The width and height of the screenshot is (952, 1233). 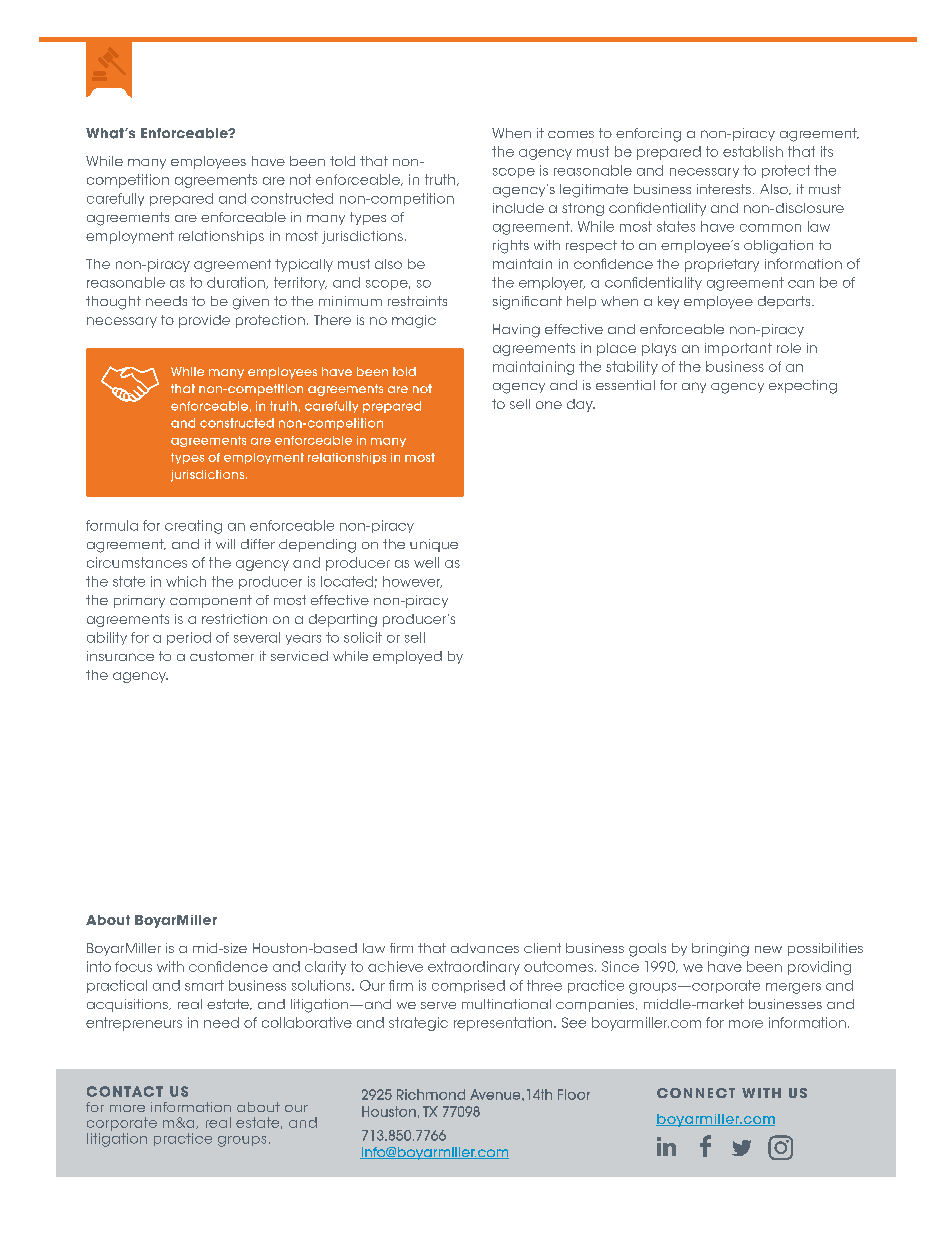 I want to click on however, so click(x=412, y=582).
